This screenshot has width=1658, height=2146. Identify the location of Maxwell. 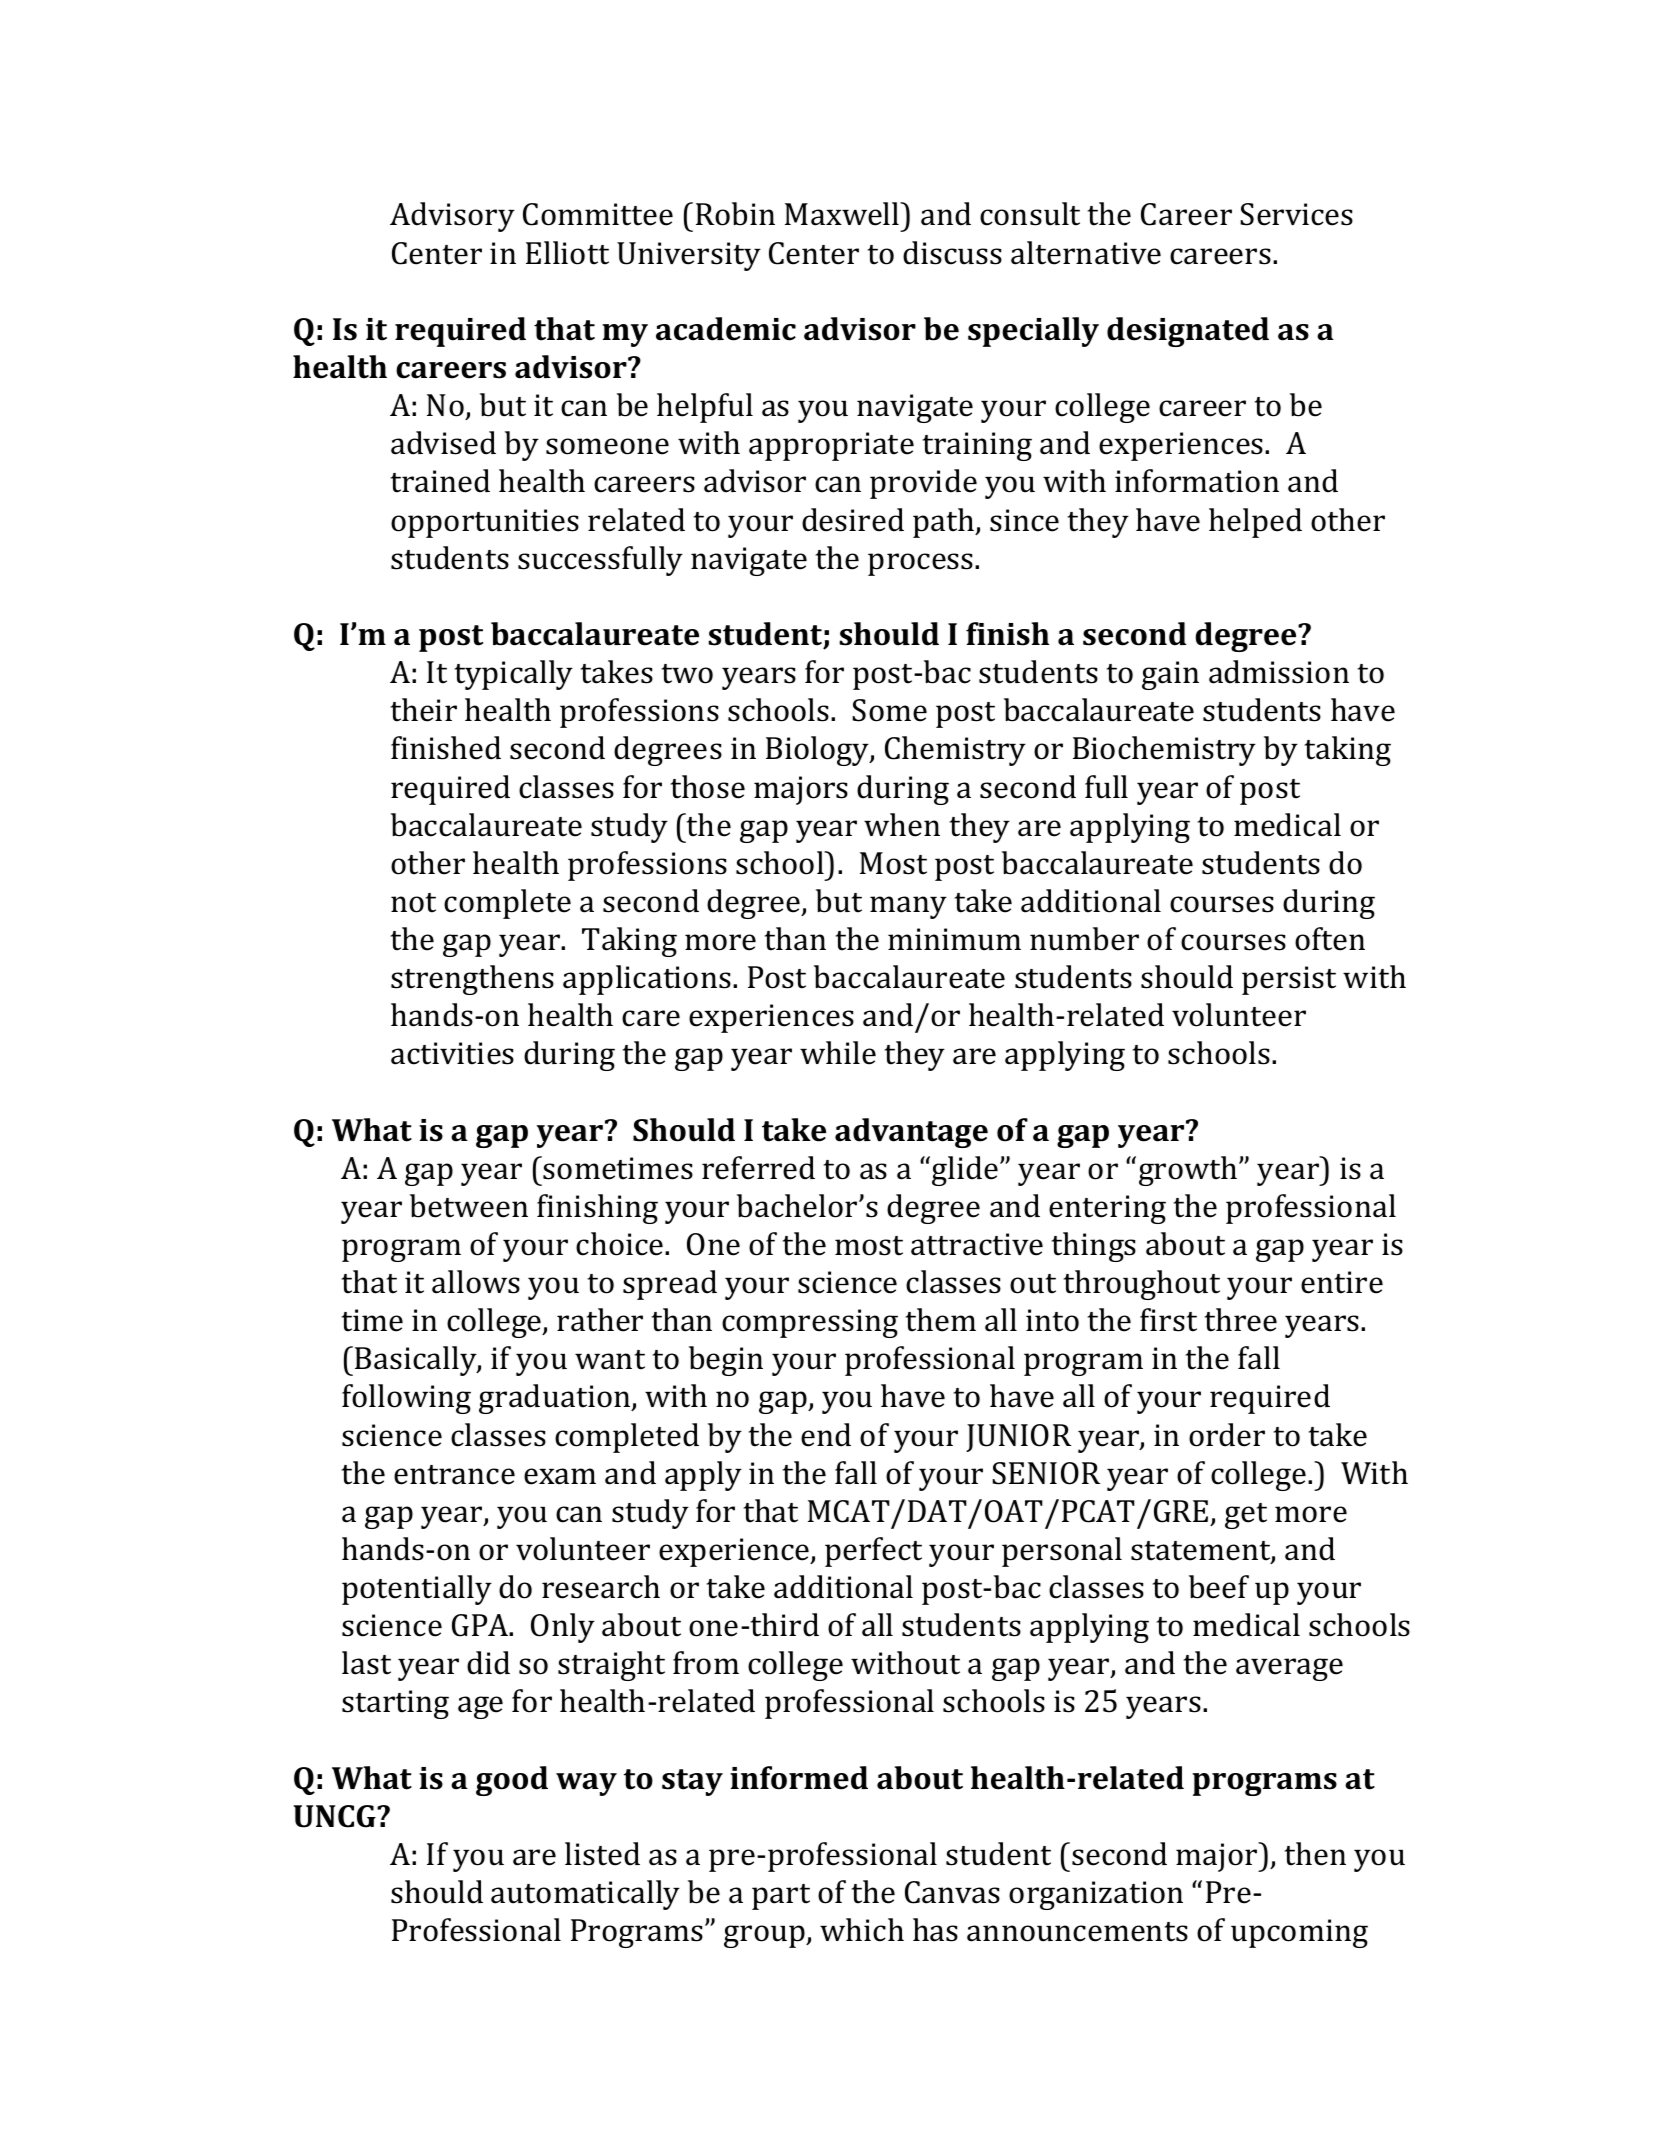
(843, 214).
